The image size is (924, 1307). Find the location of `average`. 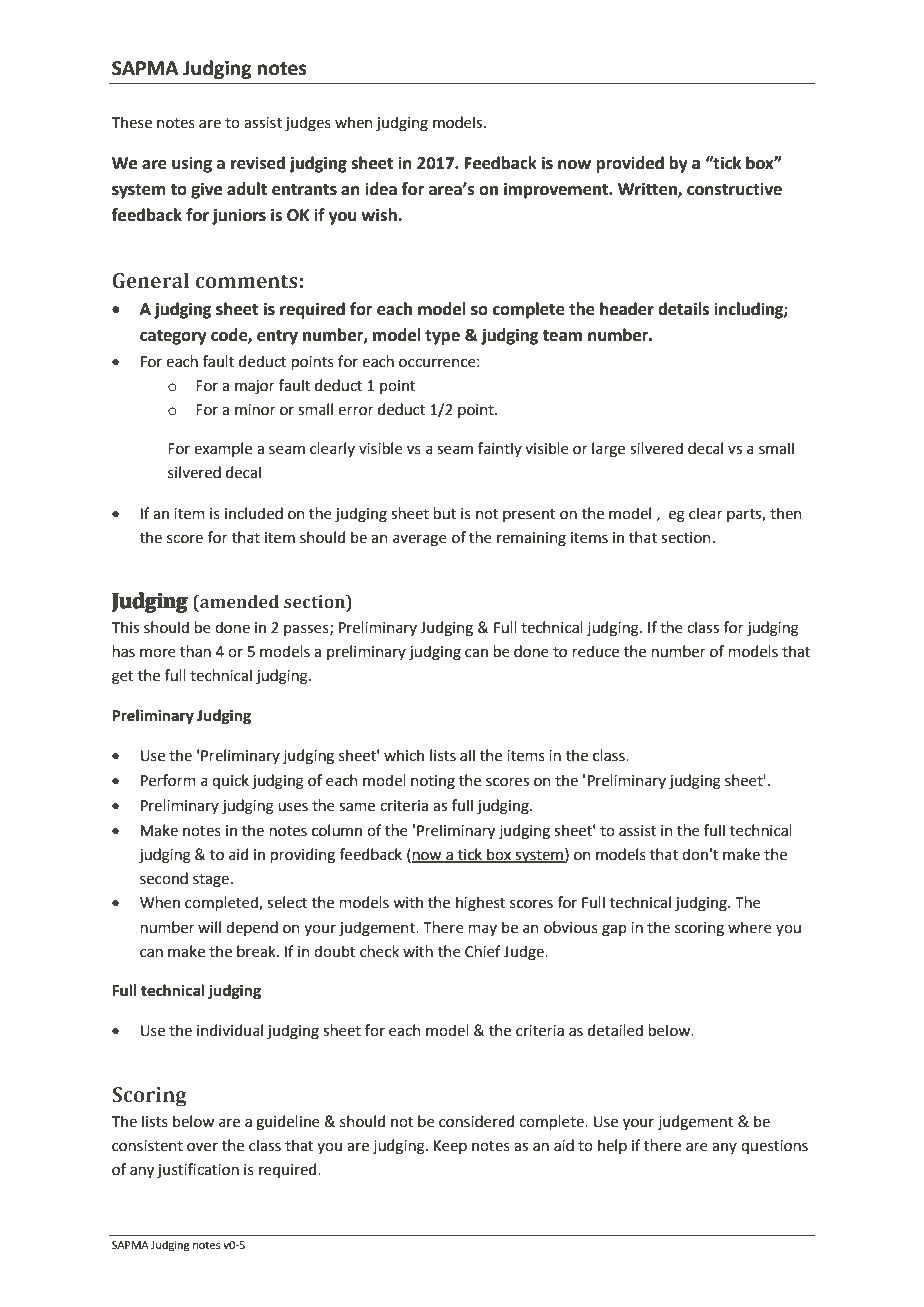

average is located at coordinates (420, 540).
